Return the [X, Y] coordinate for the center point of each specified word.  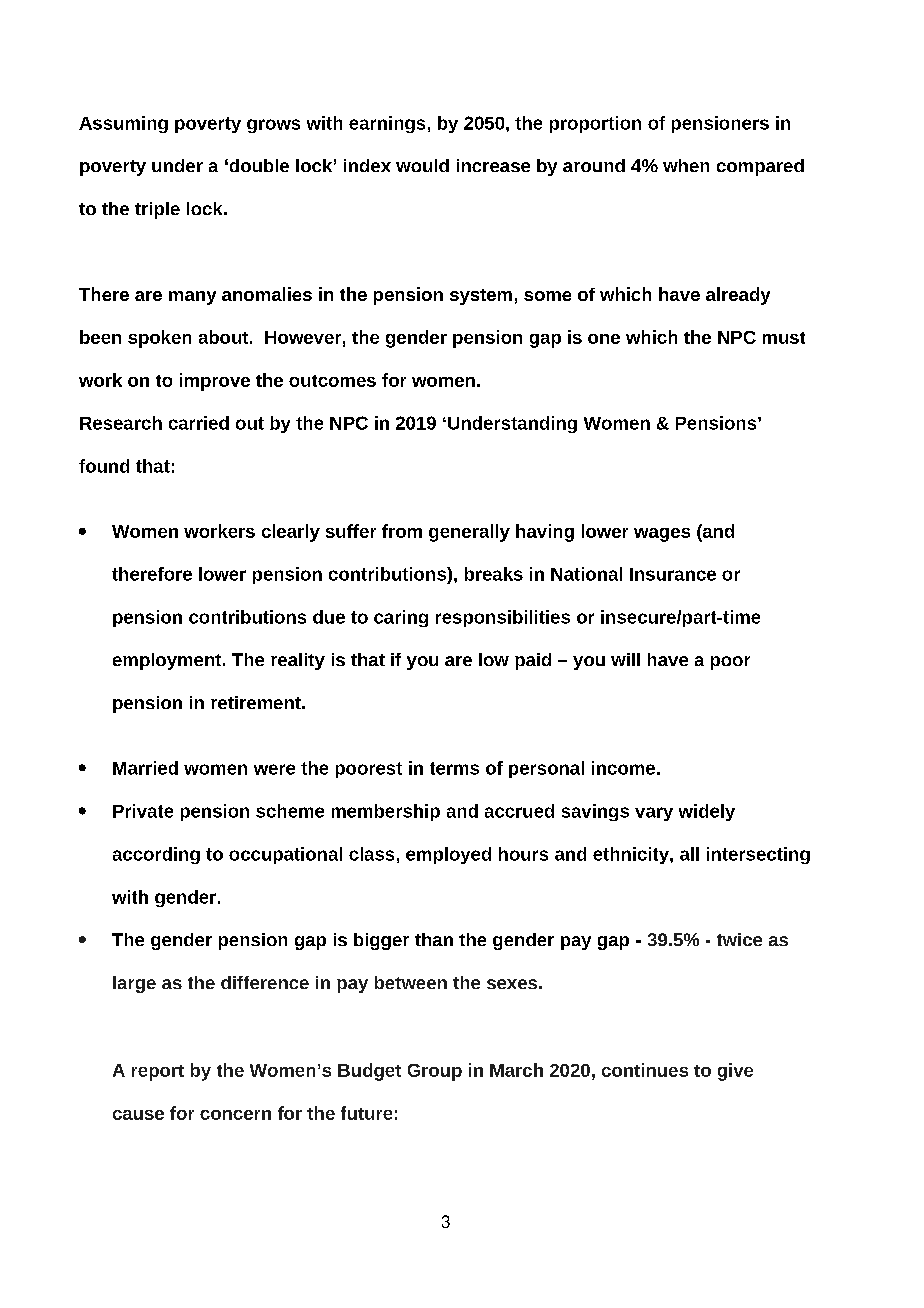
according [156, 855]
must [784, 338]
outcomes [332, 381]
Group [435, 1072]
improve [215, 382]
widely [707, 812]
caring [401, 618]
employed [448, 855]
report [158, 1073]
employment [168, 661]
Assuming [123, 124]
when [686, 165]
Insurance [673, 574]
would [422, 165]
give [735, 1072]
